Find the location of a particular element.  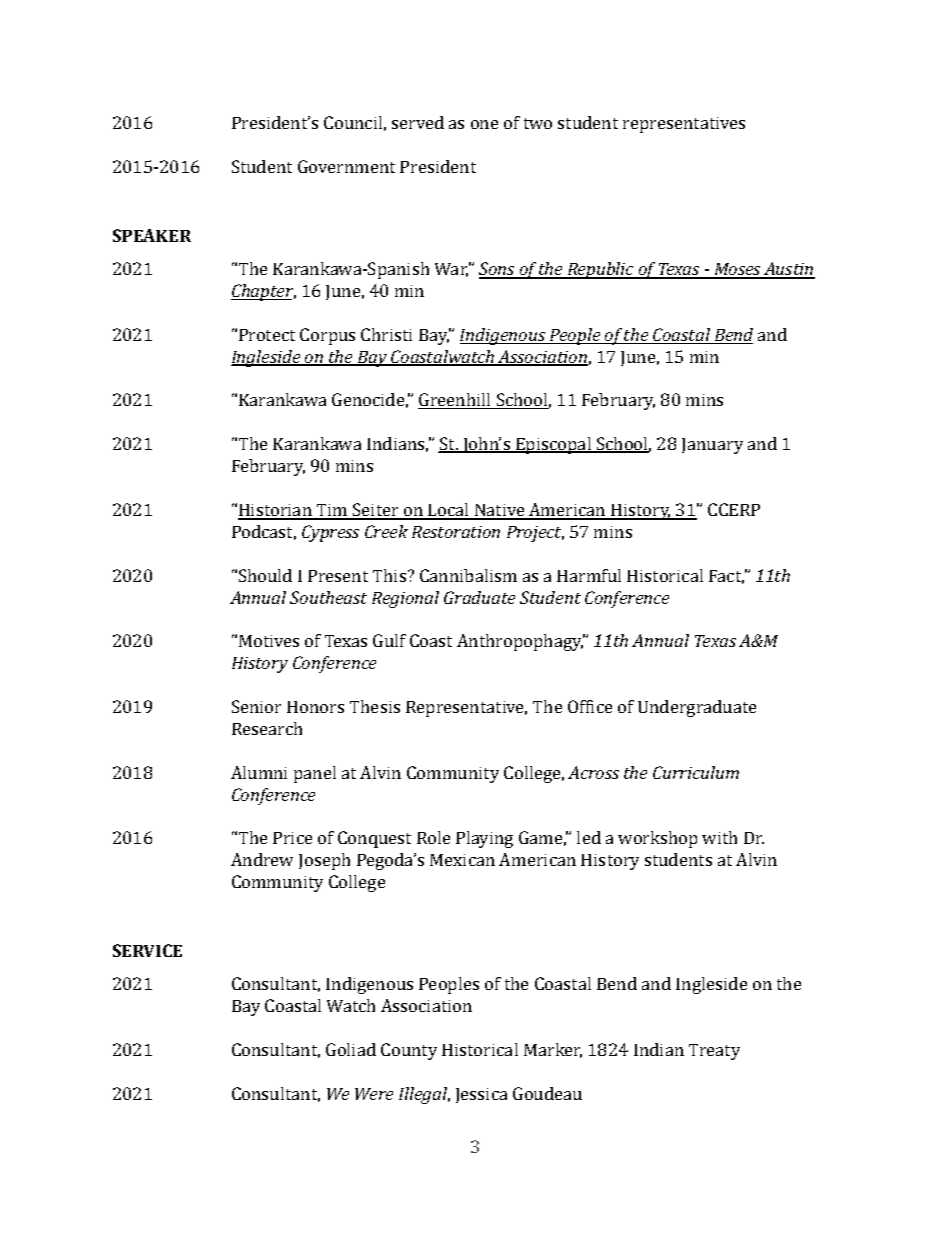

Government is located at coordinates (346, 166).
